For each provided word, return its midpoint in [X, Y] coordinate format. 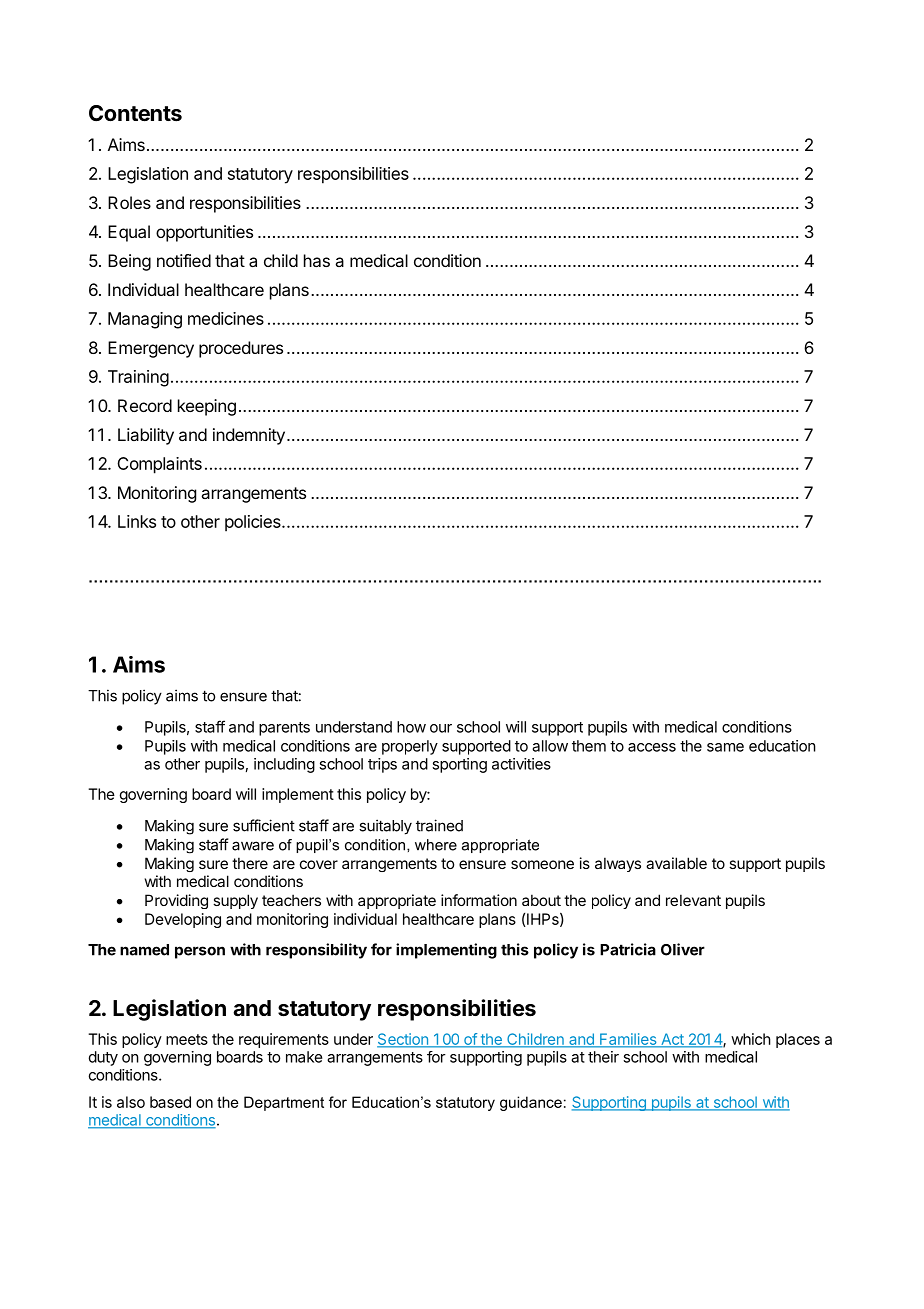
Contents [135, 113]
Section [403, 1040]
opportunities [204, 233]
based [170, 1102]
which [751, 1039]
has [317, 260]
